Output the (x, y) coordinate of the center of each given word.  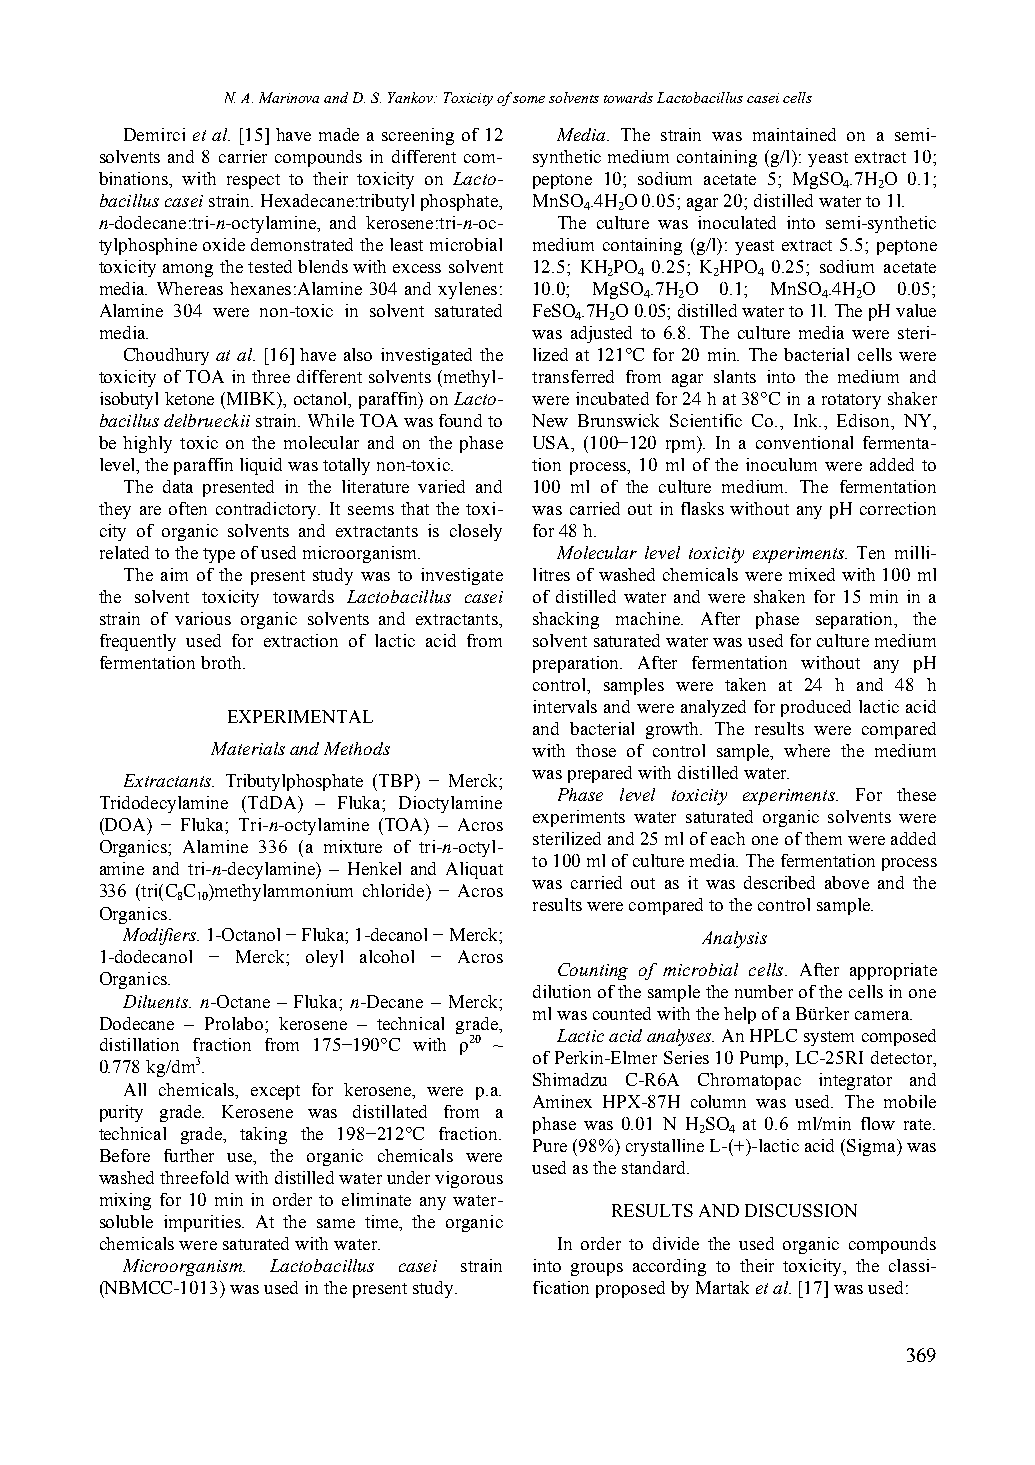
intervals (565, 706)
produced (816, 708)
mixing (125, 1201)
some (529, 99)
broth (222, 662)
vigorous (469, 1179)
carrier (243, 156)
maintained (794, 134)
